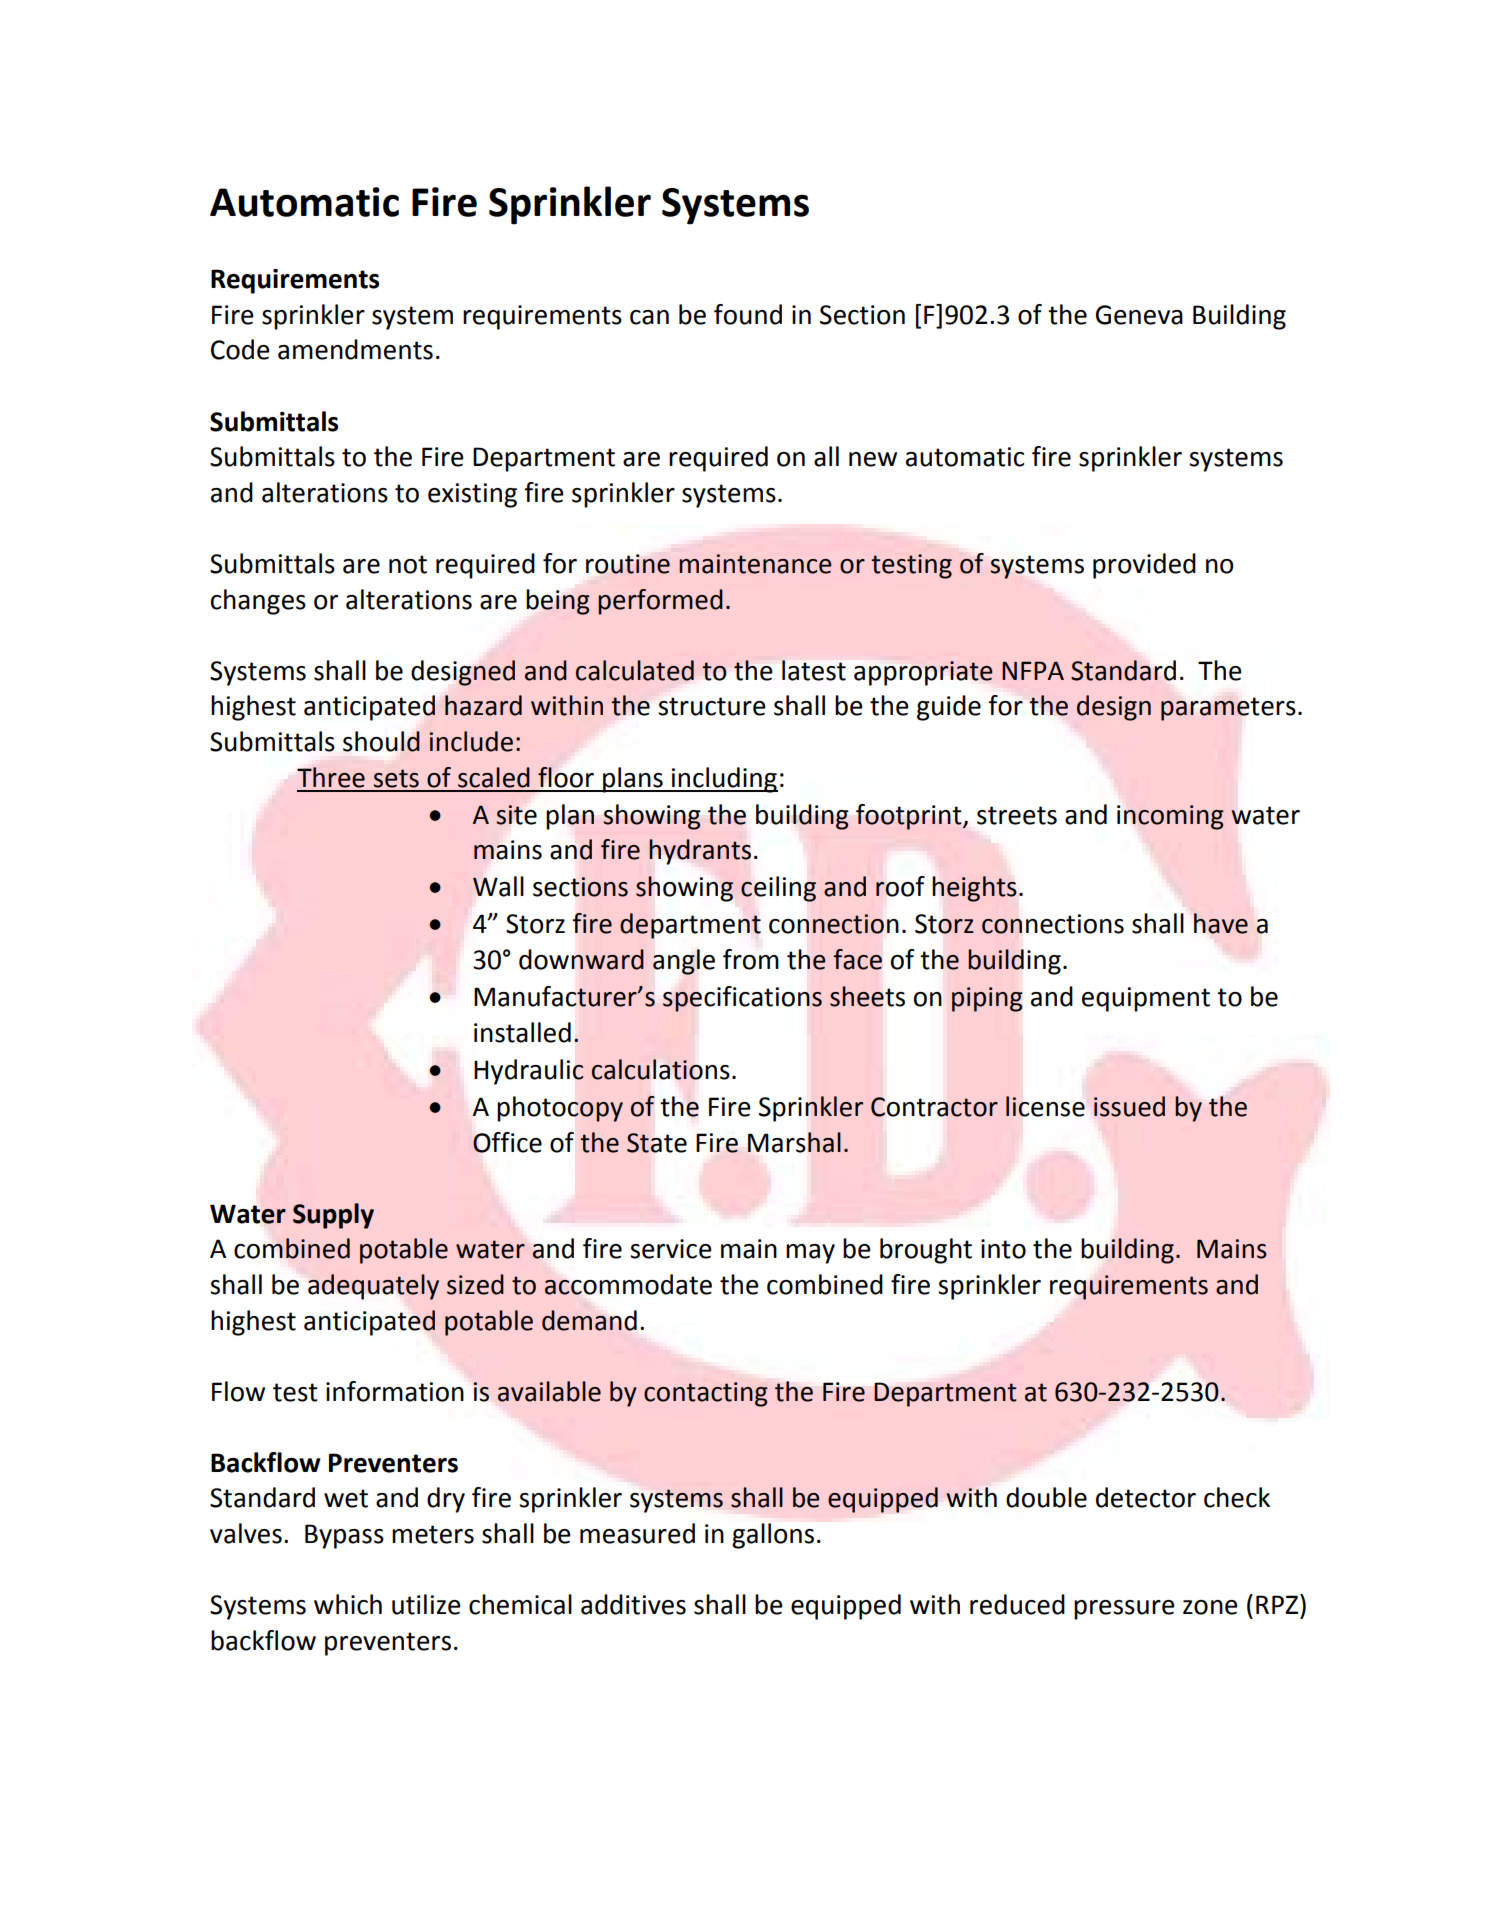  Describe the element at coordinates (1139, 315) in the page. I see `Geneva` at that location.
